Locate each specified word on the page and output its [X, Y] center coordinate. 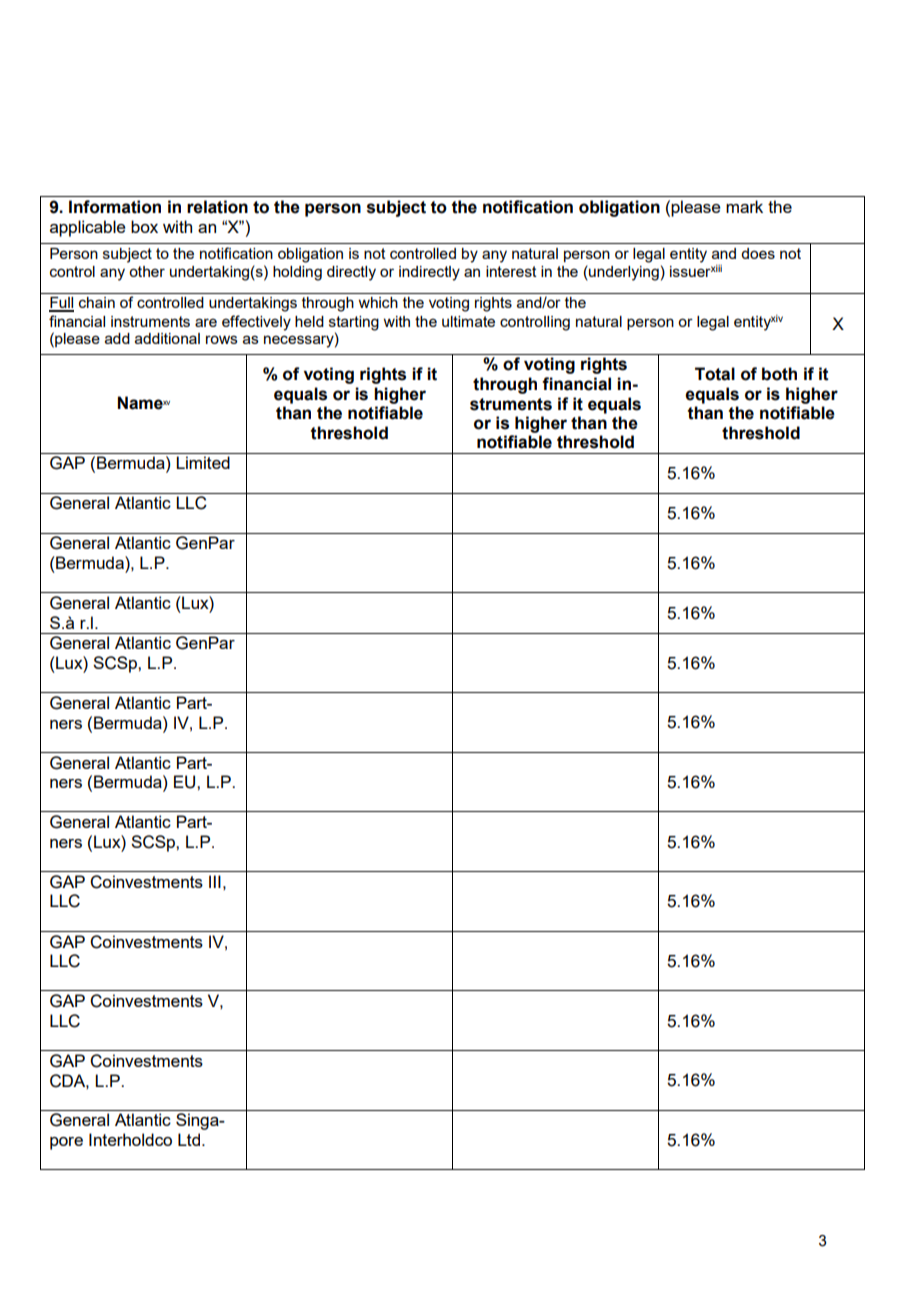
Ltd [189, 1139]
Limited [203, 462]
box [144, 226]
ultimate [468, 321]
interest [511, 271]
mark [744, 206]
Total [715, 374]
